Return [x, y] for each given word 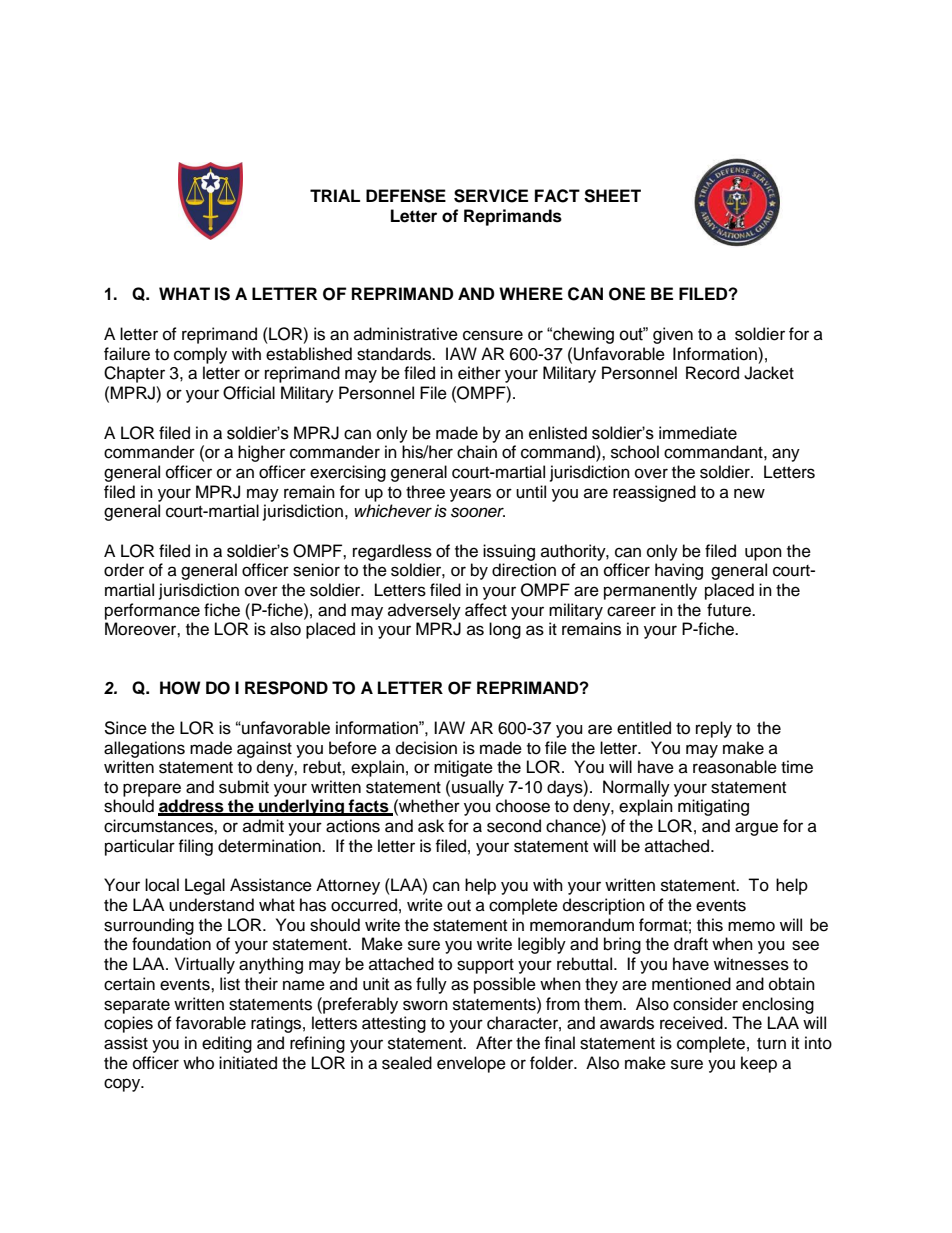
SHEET [612, 196]
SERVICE [491, 196]
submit [244, 787]
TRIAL [335, 195]
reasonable [735, 767]
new [749, 493]
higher [261, 453]
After [494, 1043]
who [198, 1063]
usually [478, 788]
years [470, 495]
